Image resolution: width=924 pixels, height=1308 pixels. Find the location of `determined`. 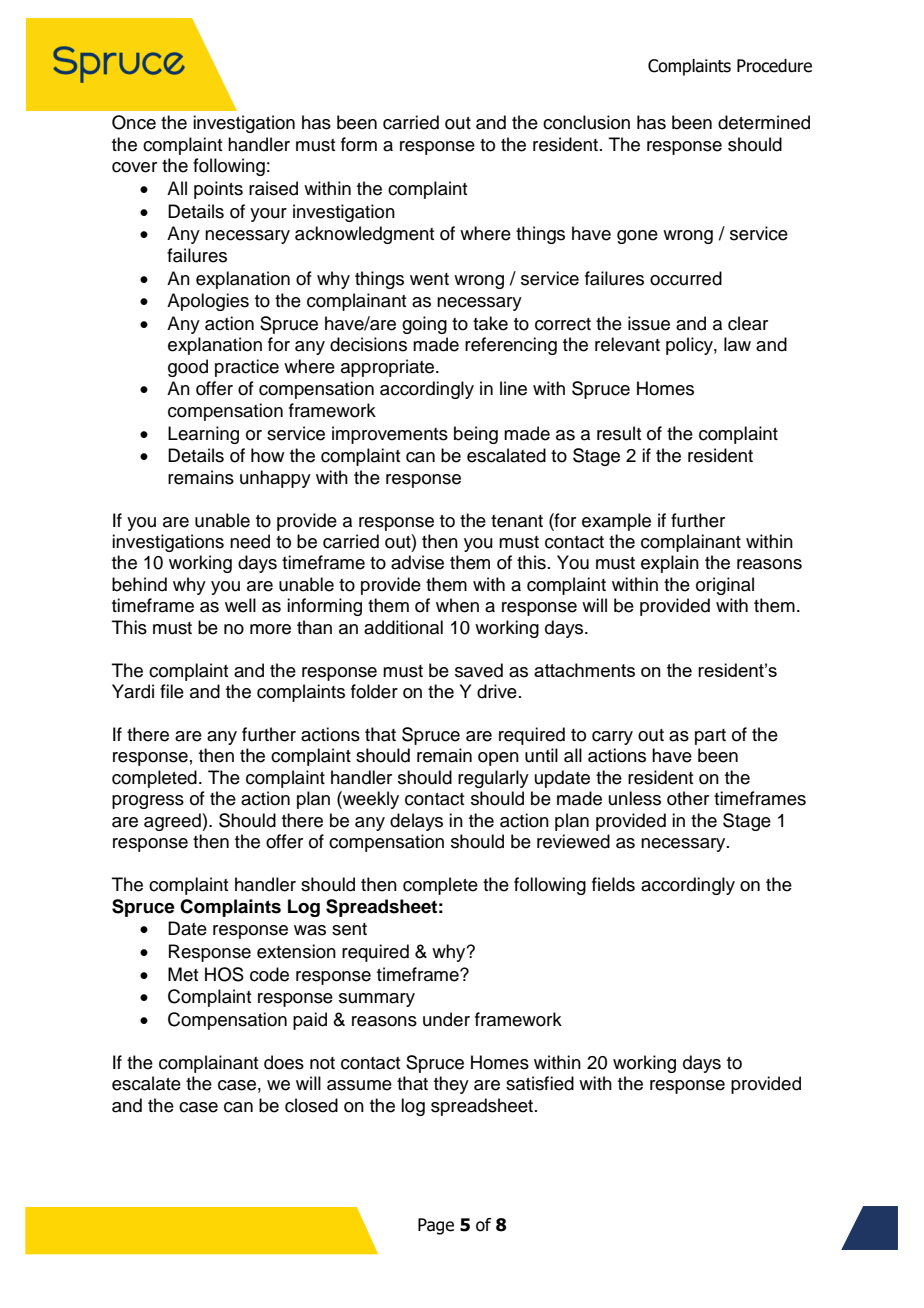

determined is located at coordinates (764, 122).
